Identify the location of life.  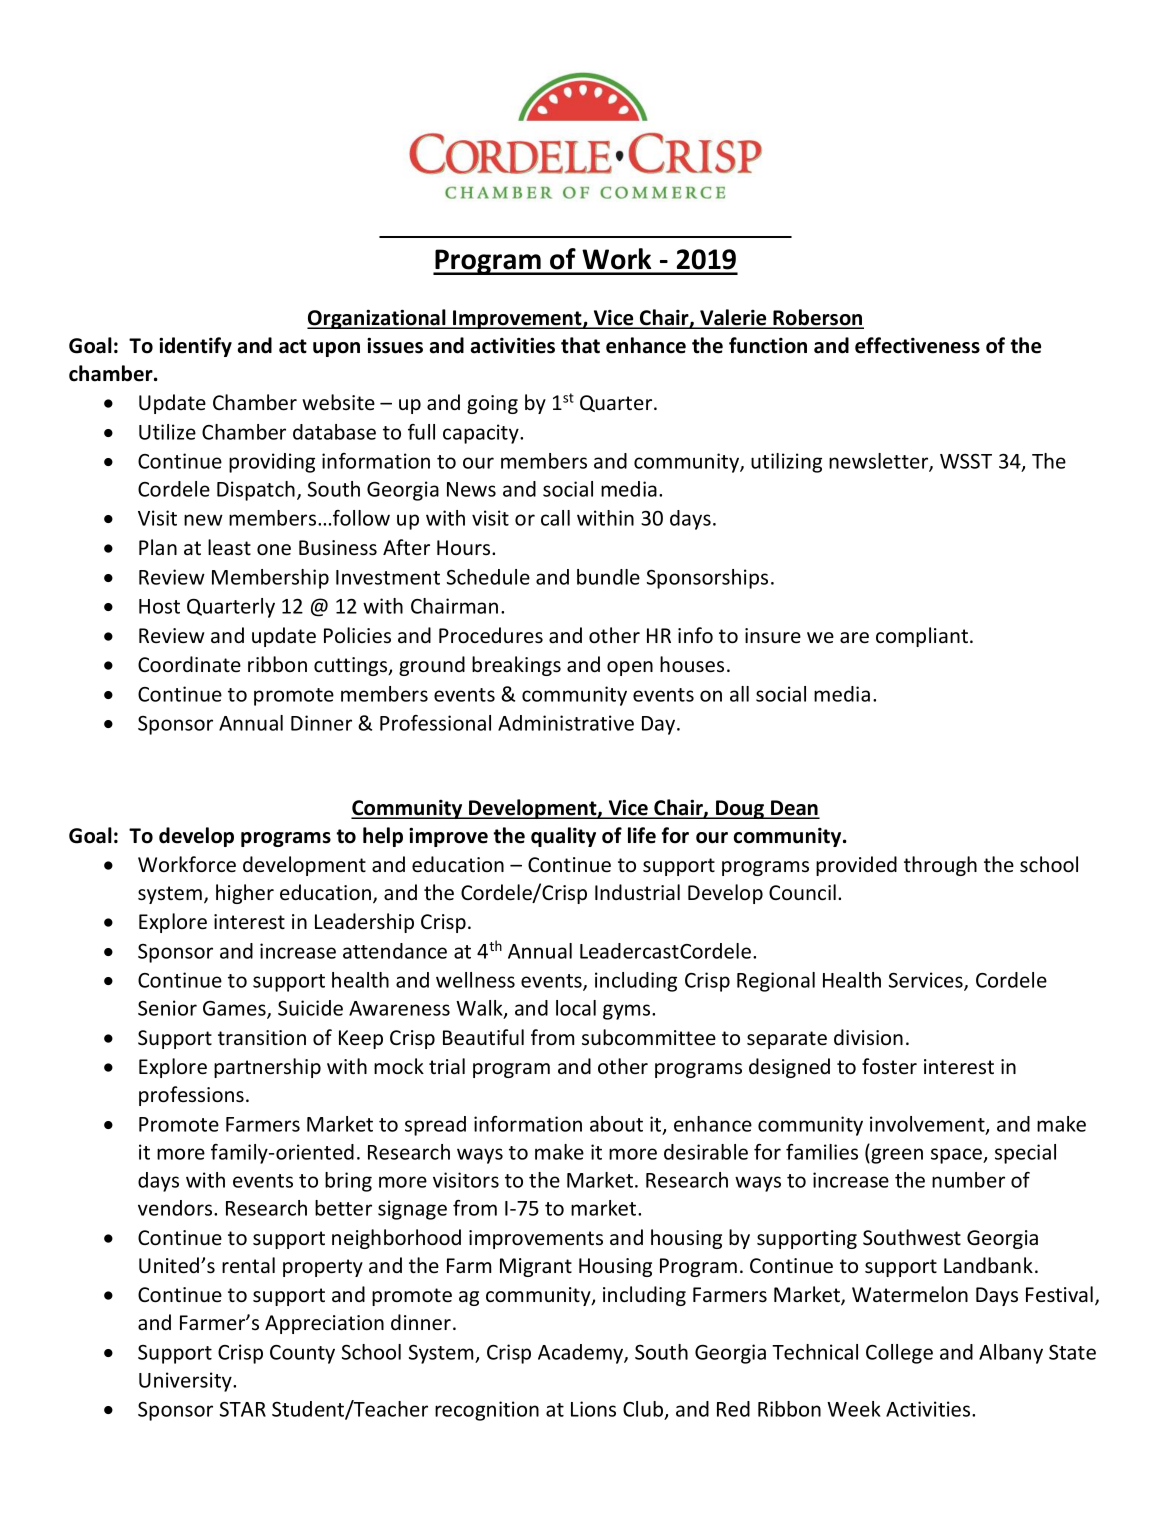
(642, 835).
